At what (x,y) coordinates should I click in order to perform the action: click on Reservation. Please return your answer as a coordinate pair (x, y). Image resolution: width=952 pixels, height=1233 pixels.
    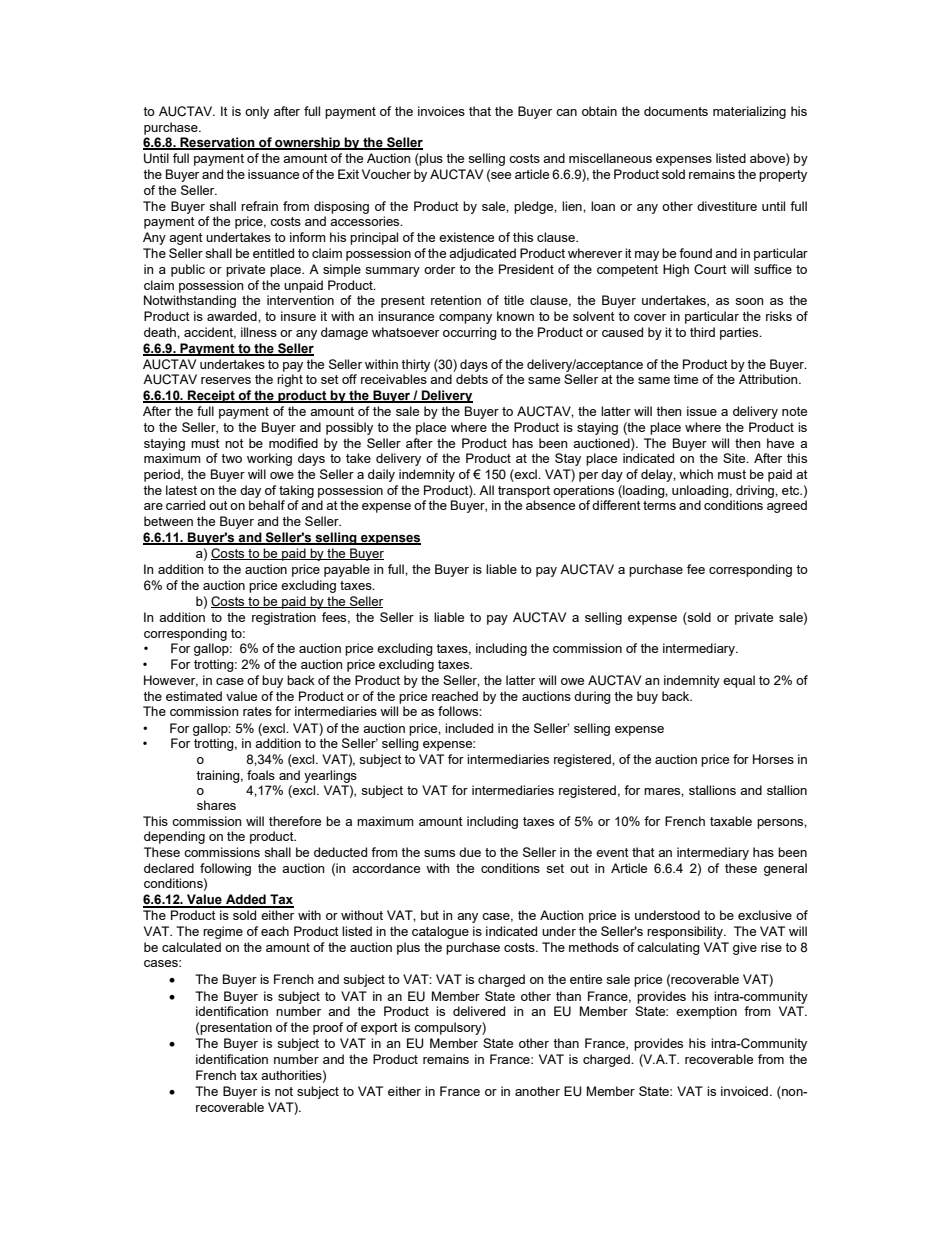
    Looking at the image, I should click on (217, 143).
